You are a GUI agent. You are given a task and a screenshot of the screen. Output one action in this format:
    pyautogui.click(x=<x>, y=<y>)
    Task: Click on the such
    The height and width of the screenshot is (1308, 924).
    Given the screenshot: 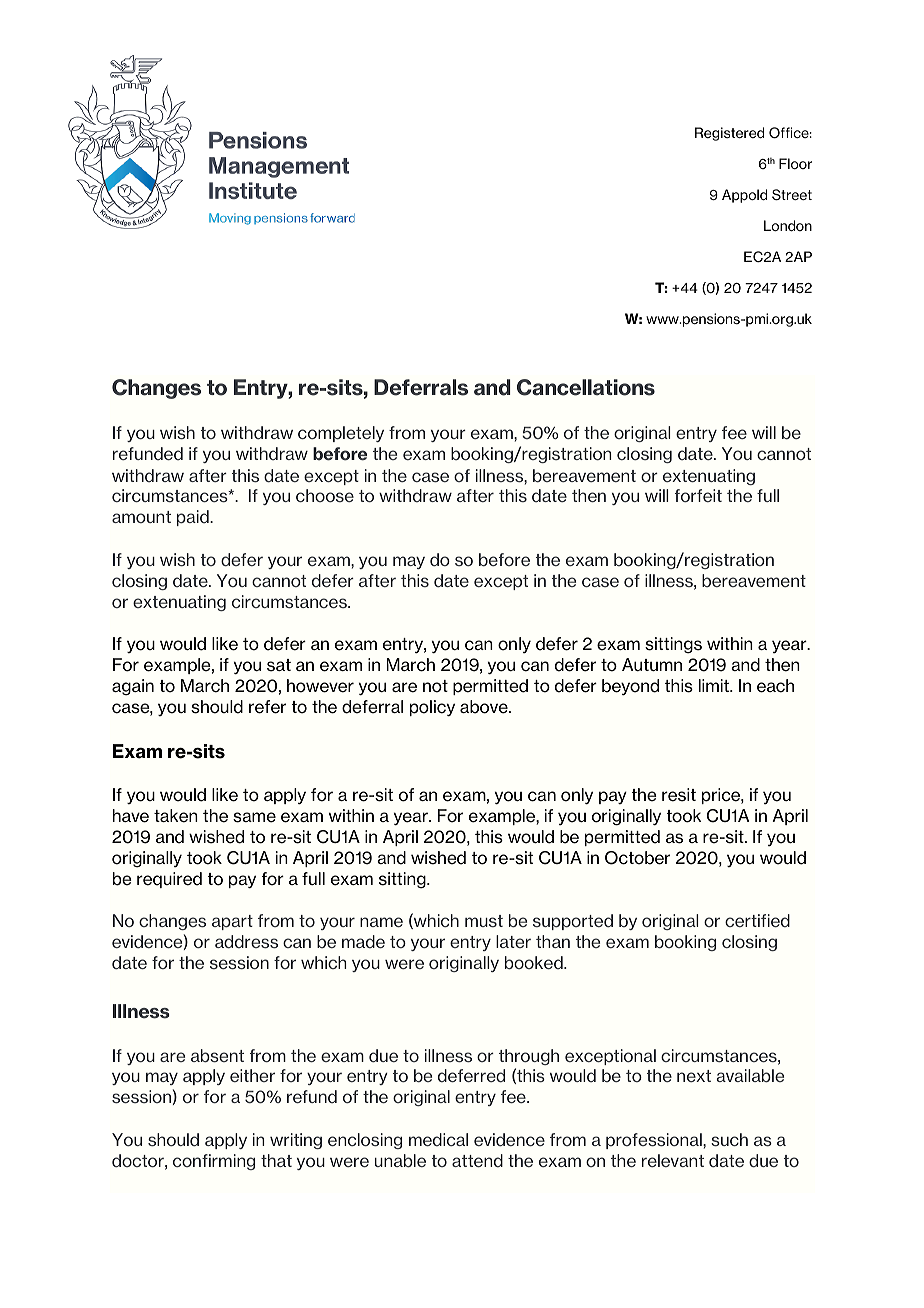 What is the action you would take?
    pyautogui.click(x=729, y=1139)
